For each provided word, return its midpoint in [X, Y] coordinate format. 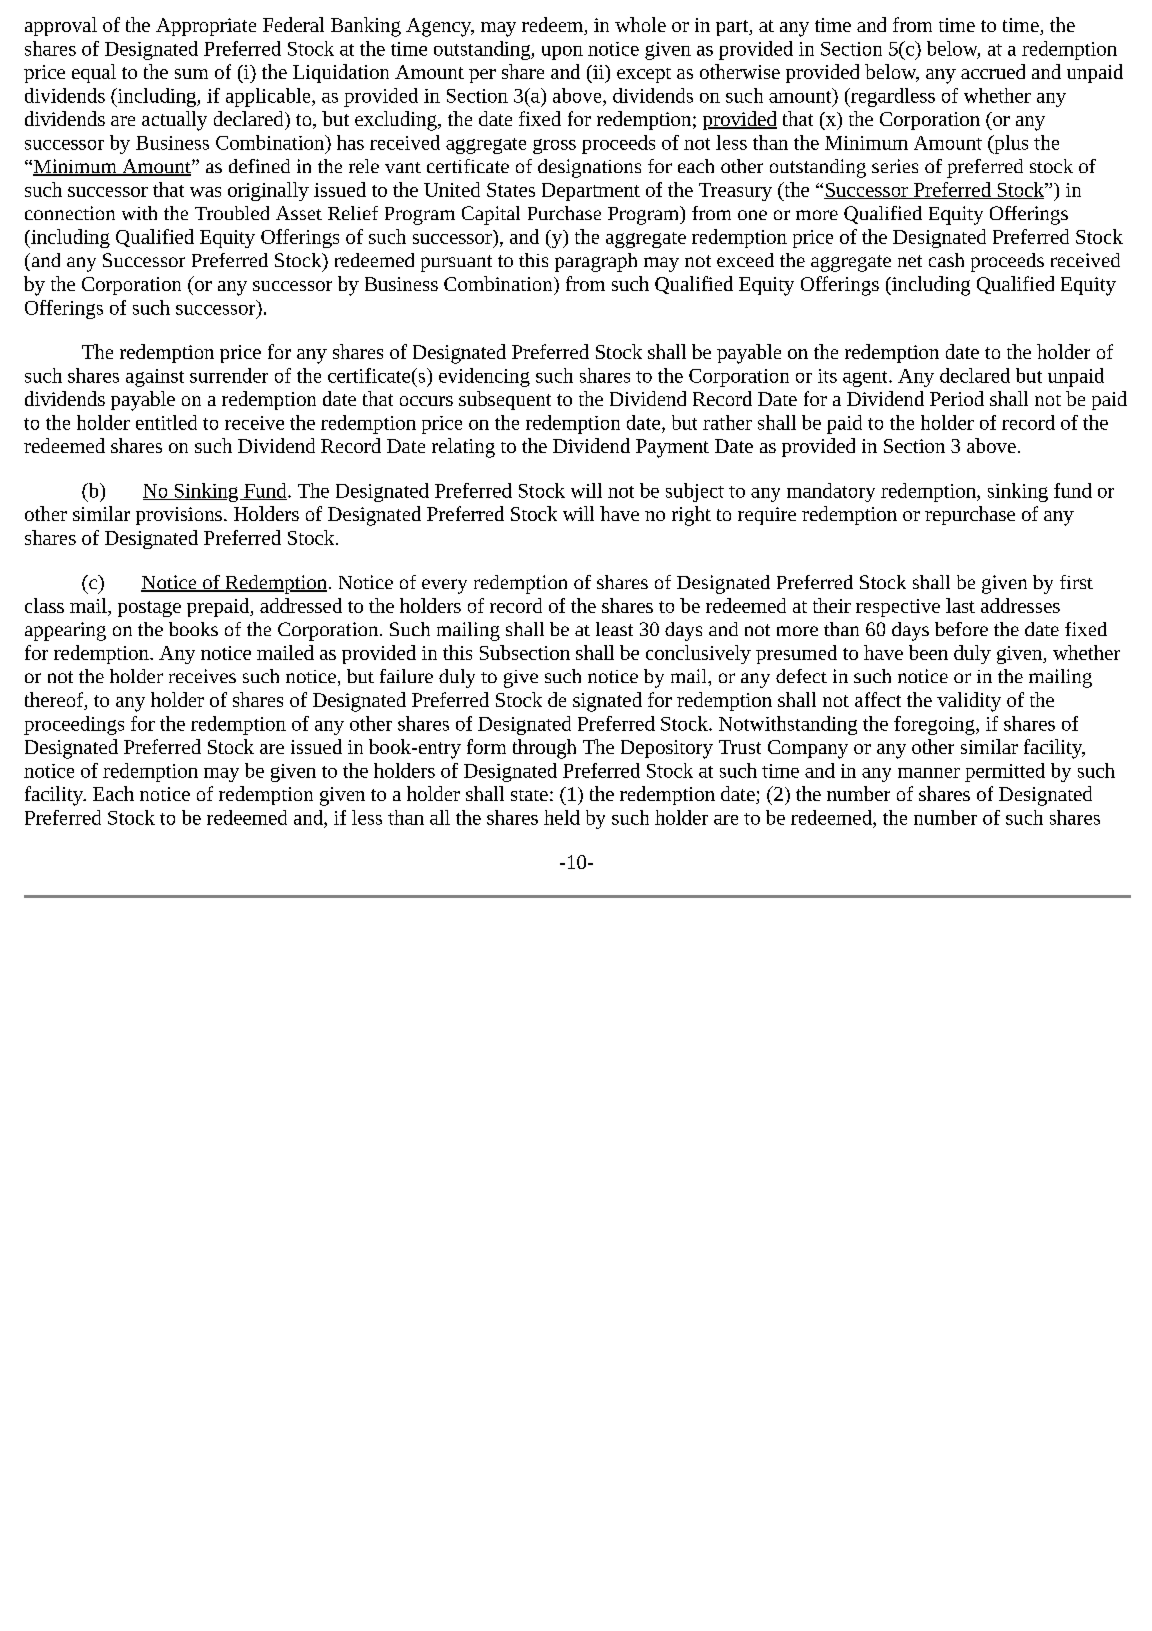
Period [957, 398]
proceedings [74, 725]
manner [929, 773]
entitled [166, 422]
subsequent [505, 400]
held [562, 817]
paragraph [596, 262]
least [614, 629]
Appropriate [206, 27]
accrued [993, 71]
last [960, 605]
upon [562, 53]
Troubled [232, 213]
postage [149, 609]
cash [946, 260]
